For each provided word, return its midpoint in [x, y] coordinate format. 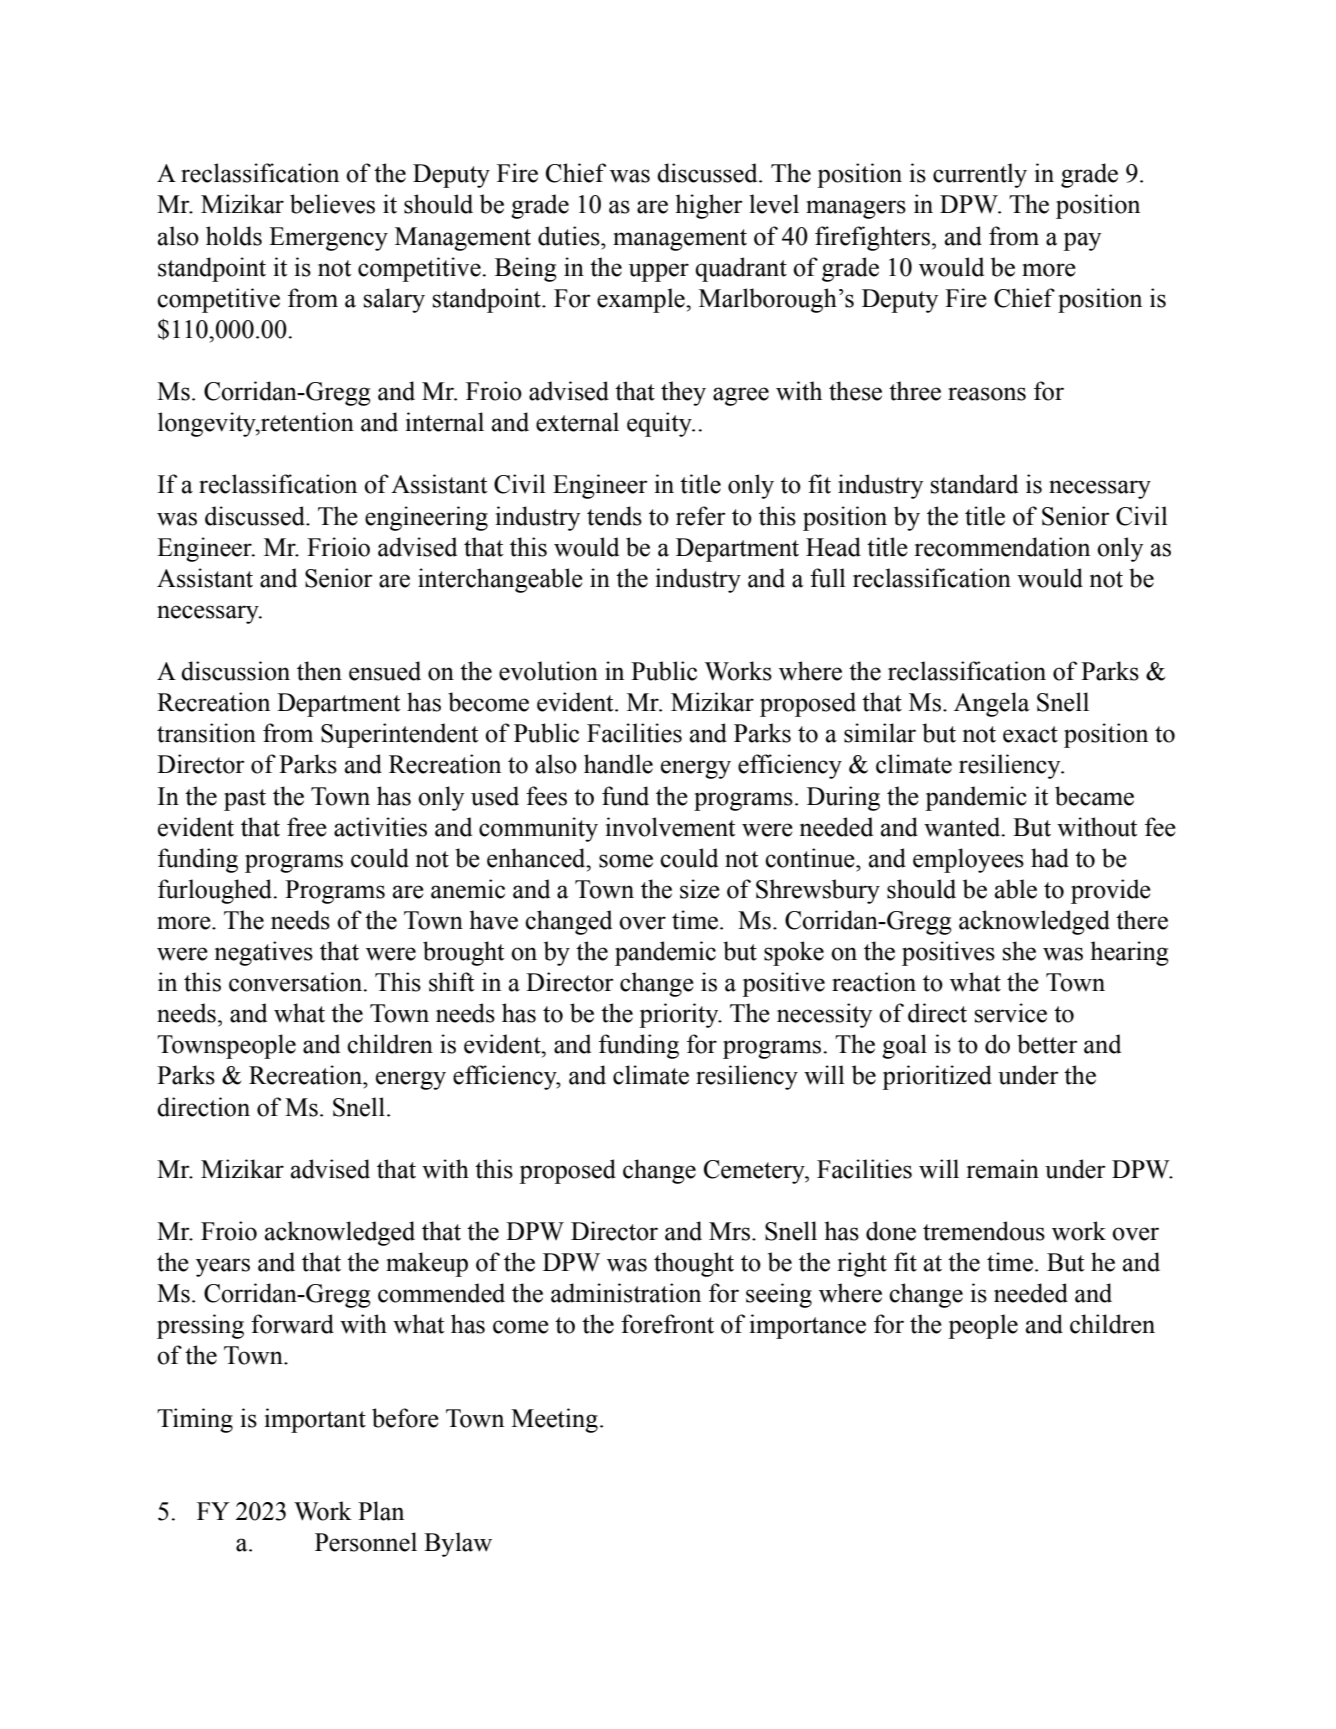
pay [1082, 241]
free [307, 827]
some [626, 861]
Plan [381, 1511]
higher [709, 206]
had [1050, 858]
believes [332, 204]
